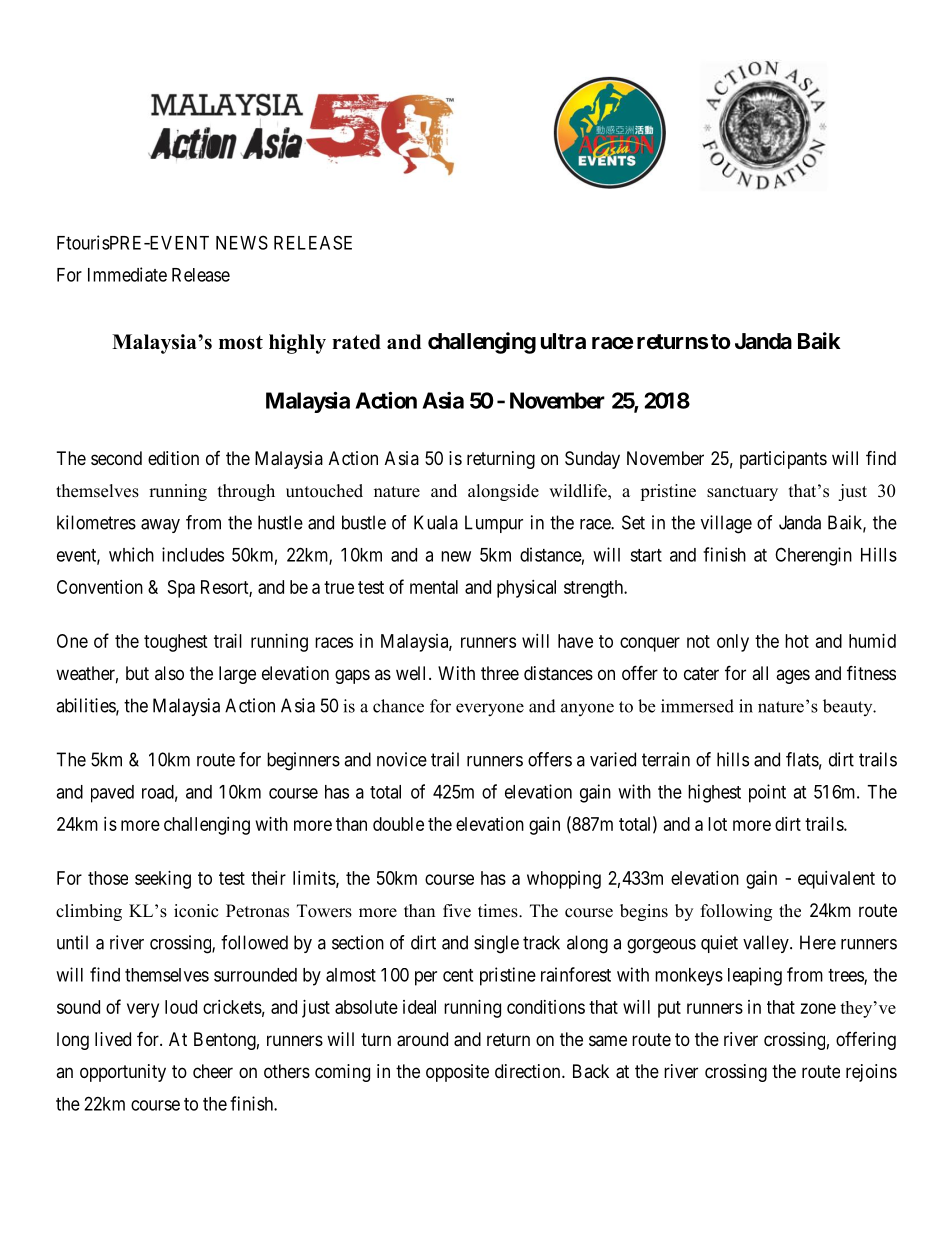 Image resolution: width=952 pixels, height=1233 pixels. What do you see at coordinates (797, 641) in the document?
I see `hot` at bounding box center [797, 641].
